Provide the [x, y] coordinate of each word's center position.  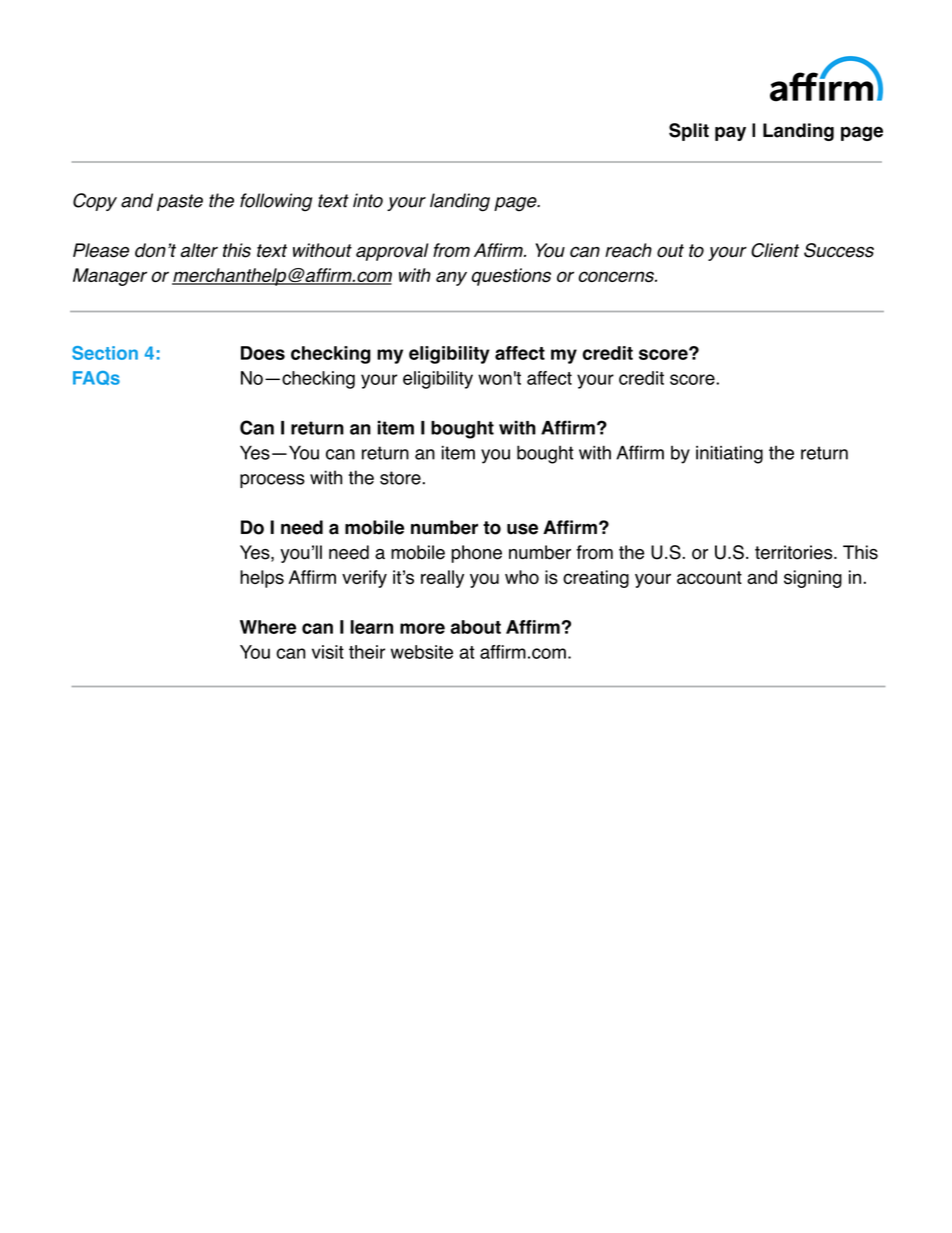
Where [268, 627]
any [451, 278]
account [709, 578]
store [400, 478]
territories [793, 552]
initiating [729, 455]
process [272, 481]
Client [775, 250]
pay [730, 133]
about [476, 627]
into [368, 200]
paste [180, 202]
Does [263, 353]
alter [199, 250]
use [522, 529]
